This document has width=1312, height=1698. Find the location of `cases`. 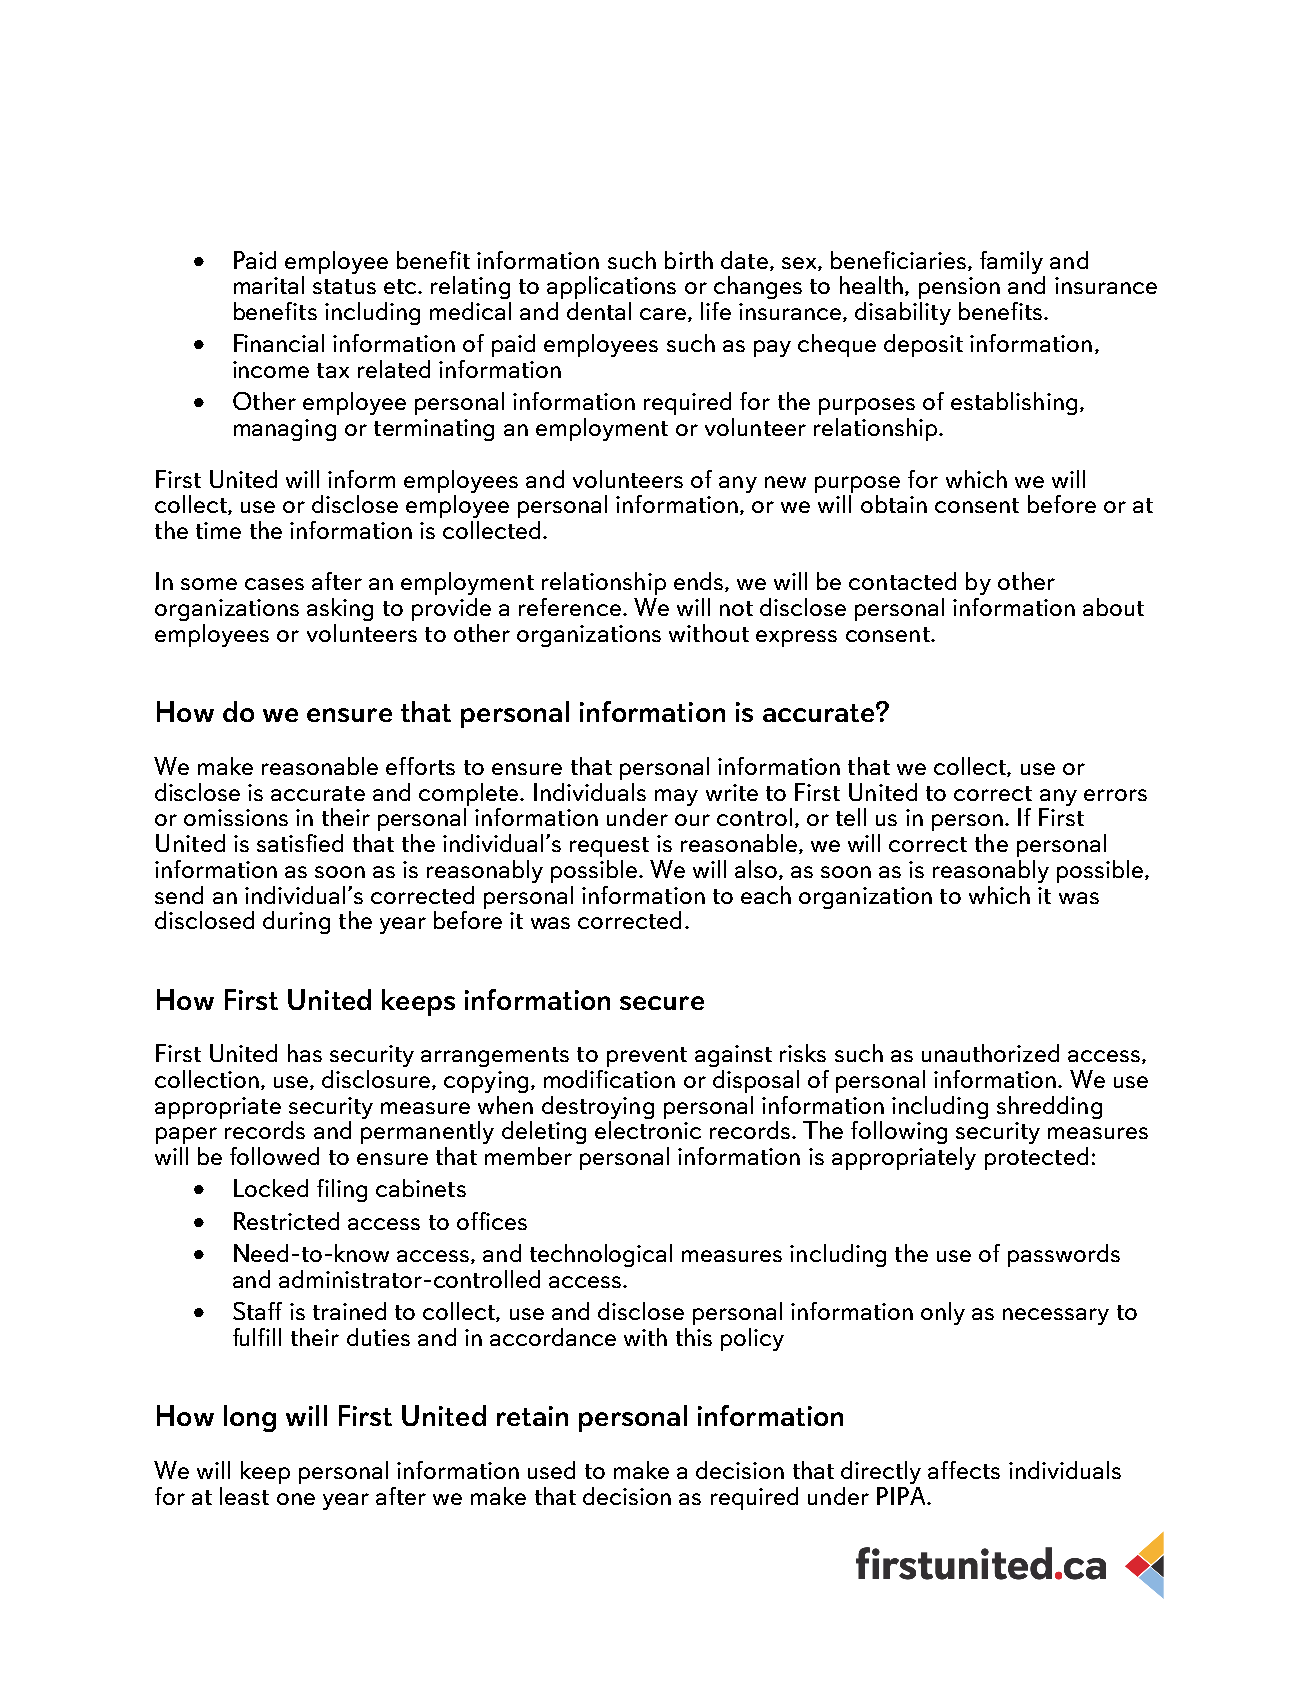

cases is located at coordinates (274, 584).
